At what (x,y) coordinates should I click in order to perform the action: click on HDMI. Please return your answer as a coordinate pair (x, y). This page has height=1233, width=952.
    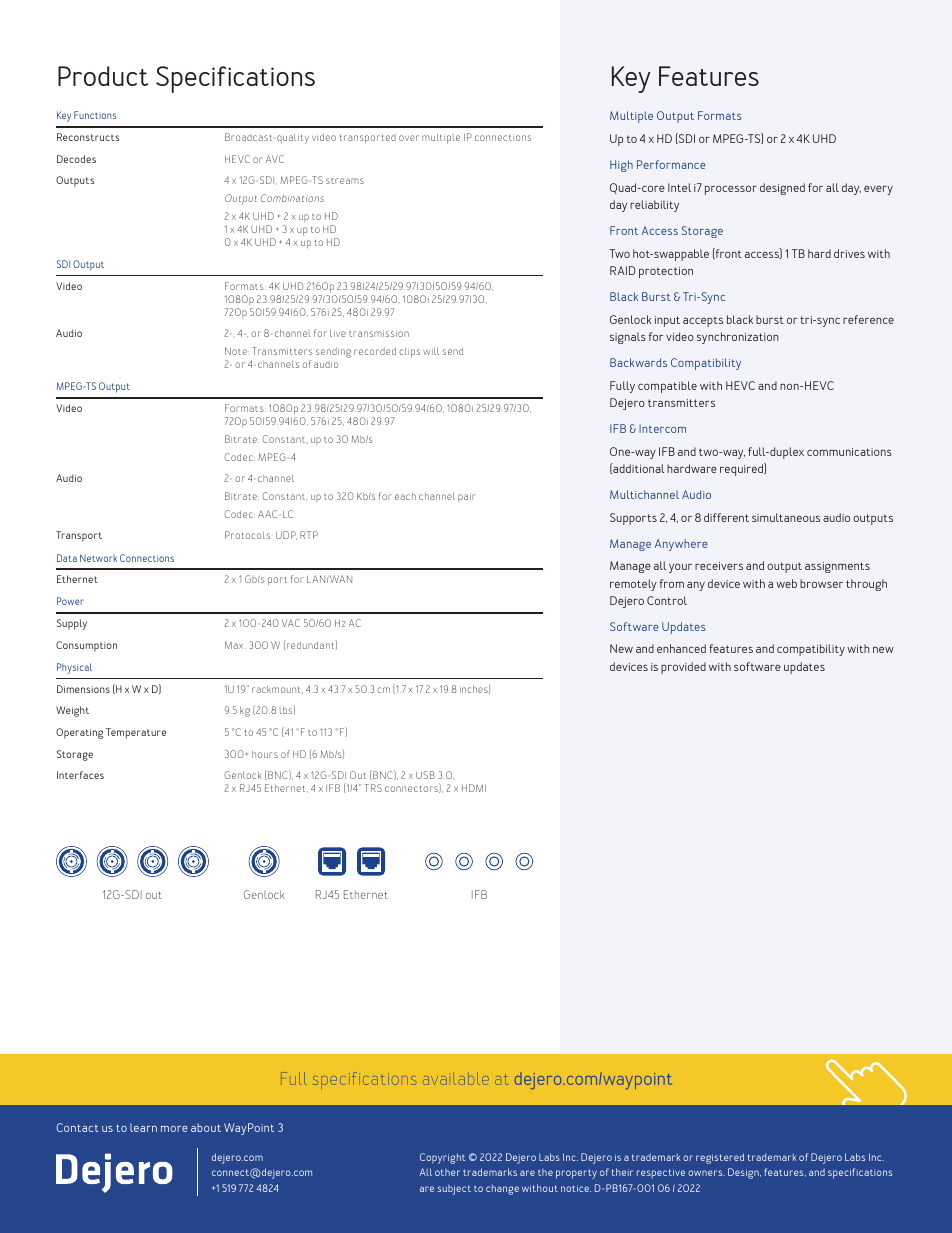
    Looking at the image, I should click on (474, 788).
